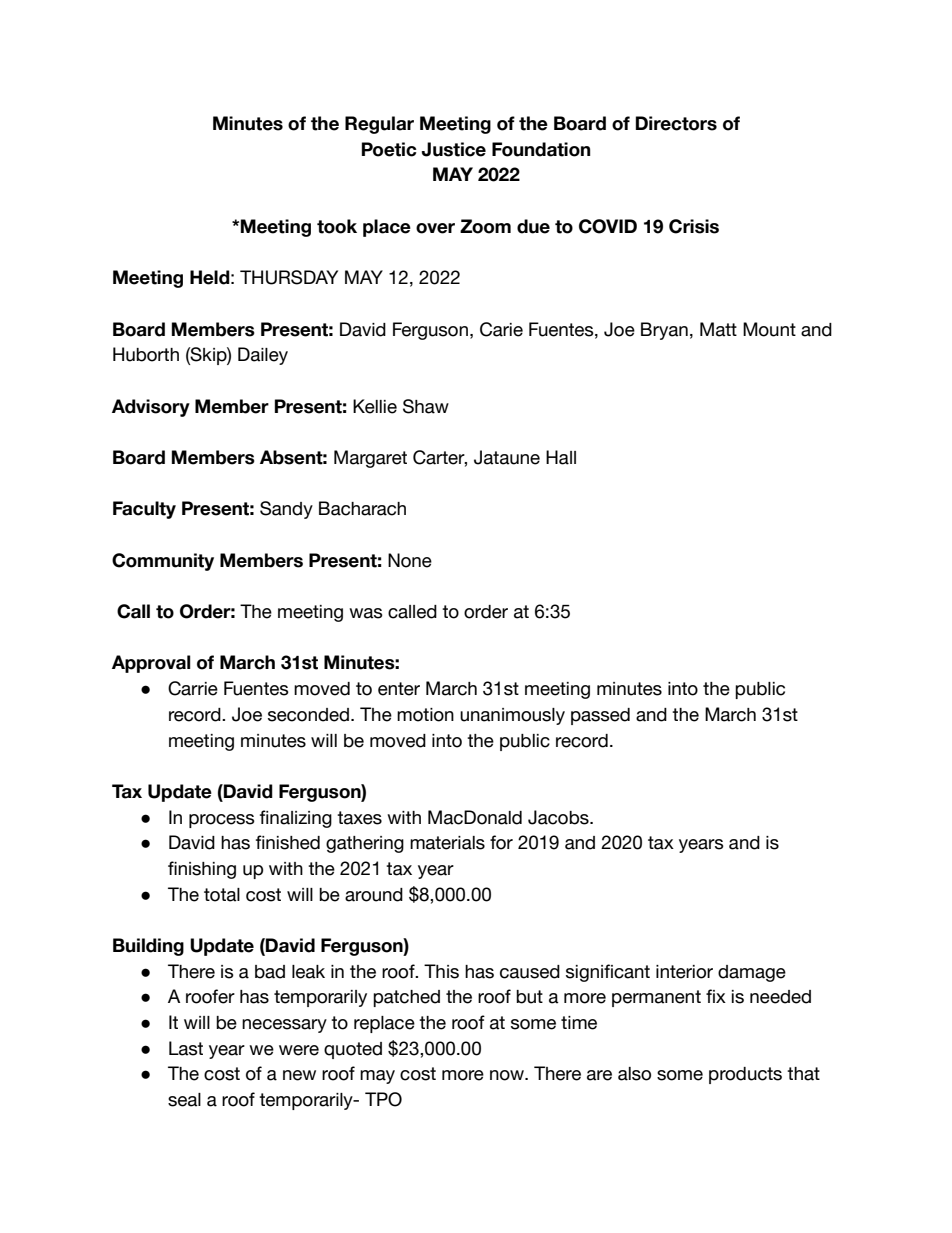 The image size is (952, 1233). What do you see at coordinates (337, 226) in the screenshot?
I see `took` at bounding box center [337, 226].
